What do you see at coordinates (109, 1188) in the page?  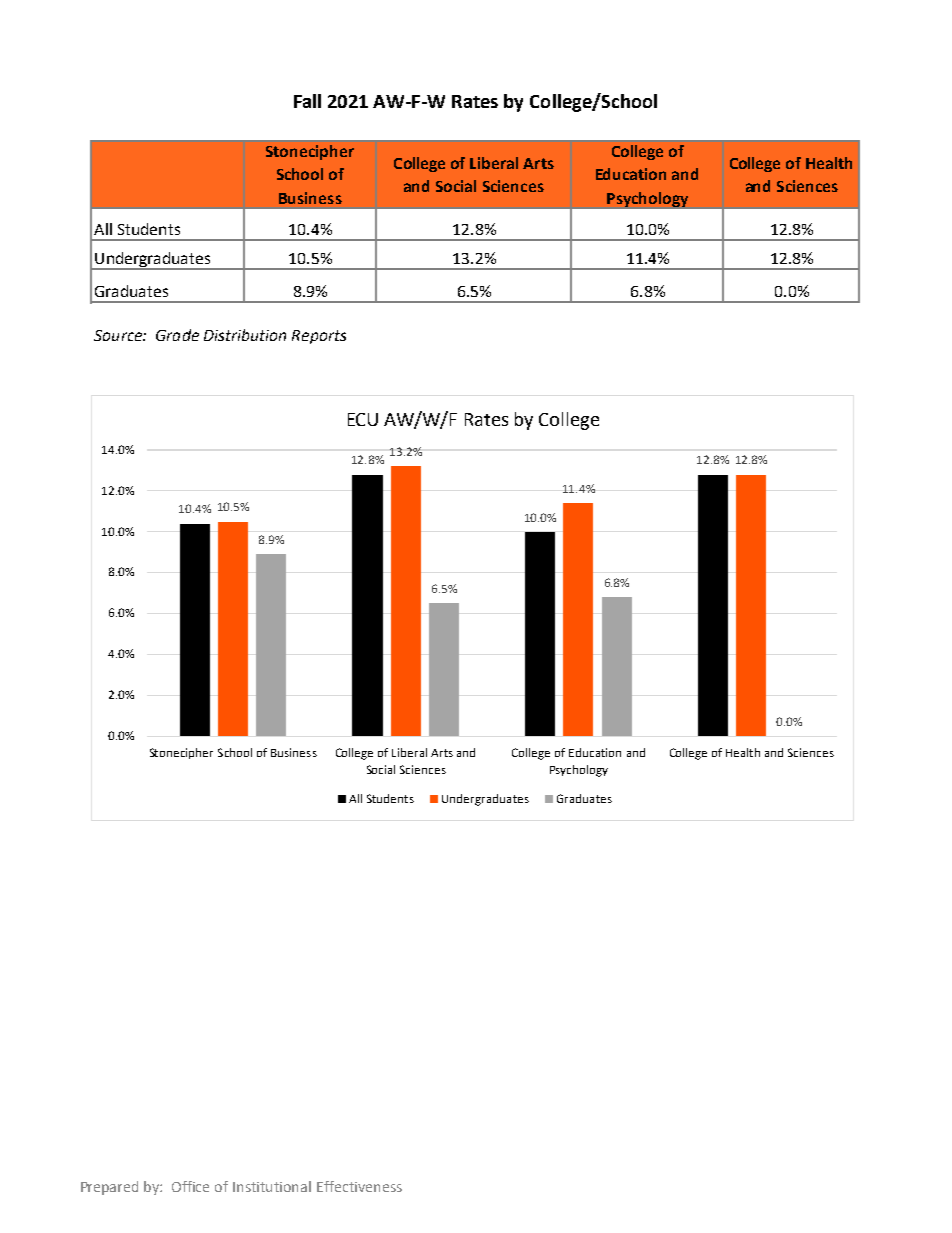 I see `Prepared` at bounding box center [109, 1188].
